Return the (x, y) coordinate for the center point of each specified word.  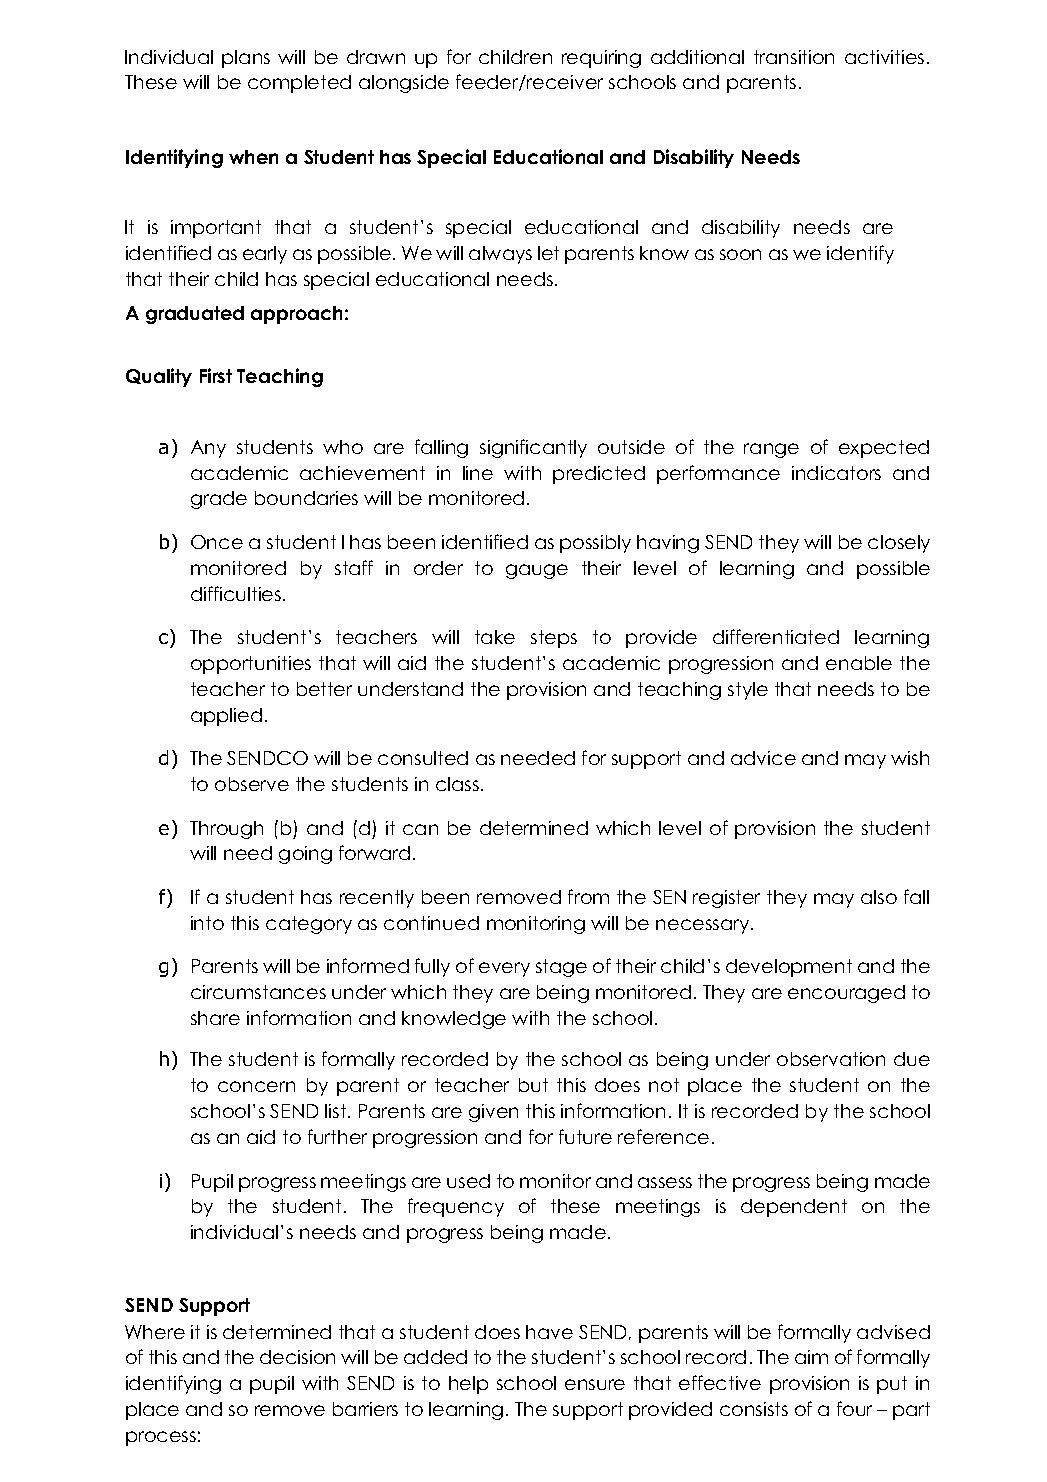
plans (246, 59)
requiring (601, 59)
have (549, 1332)
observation (831, 1059)
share (215, 1018)
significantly (533, 448)
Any (208, 449)
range (771, 450)
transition (794, 57)
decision (297, 1357)
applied (226, 717)
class (459, 784)
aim (811, 1357)
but (533, 1085)
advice (763, 758)
